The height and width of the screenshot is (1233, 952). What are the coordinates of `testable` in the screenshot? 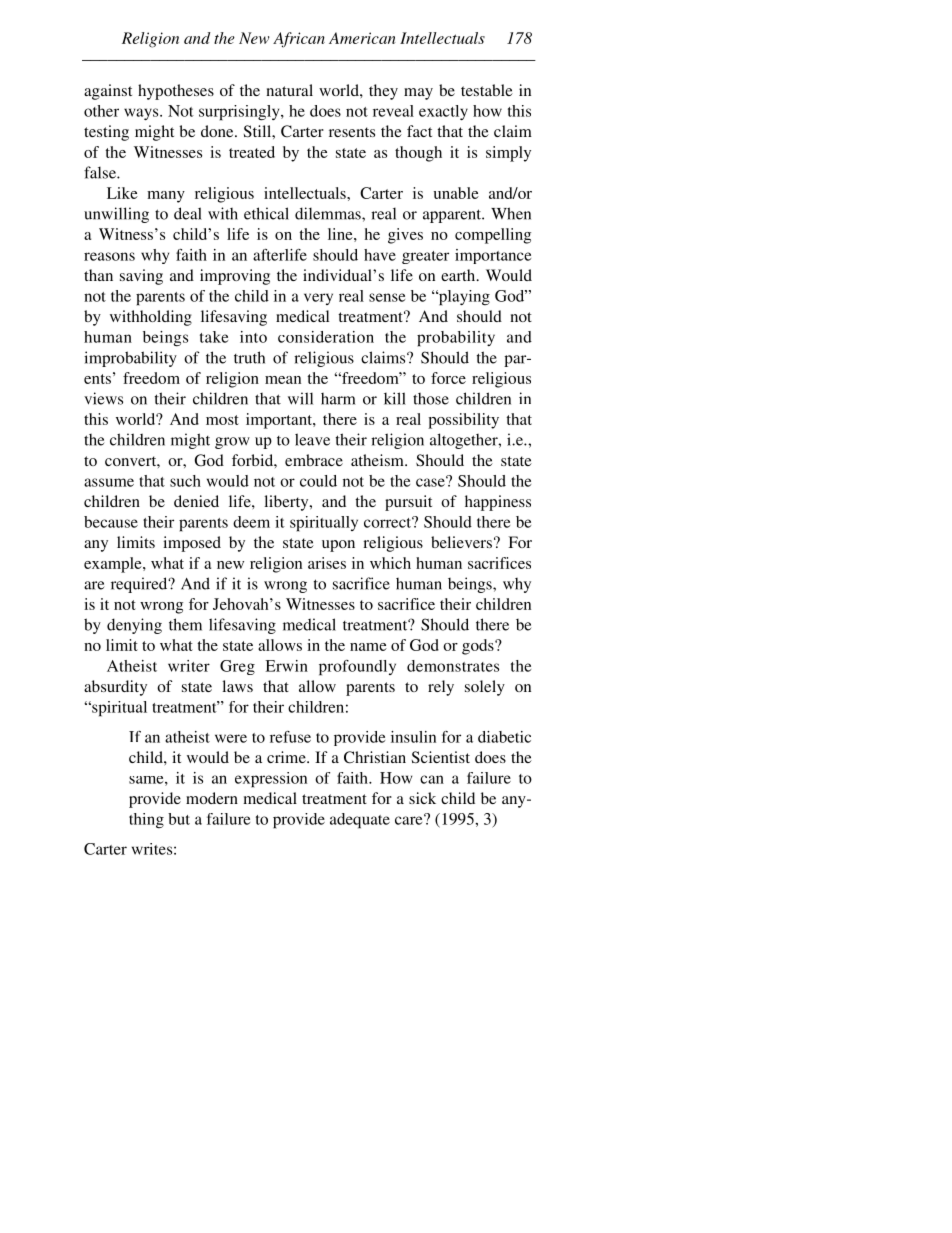 It's located at (487, 90).
